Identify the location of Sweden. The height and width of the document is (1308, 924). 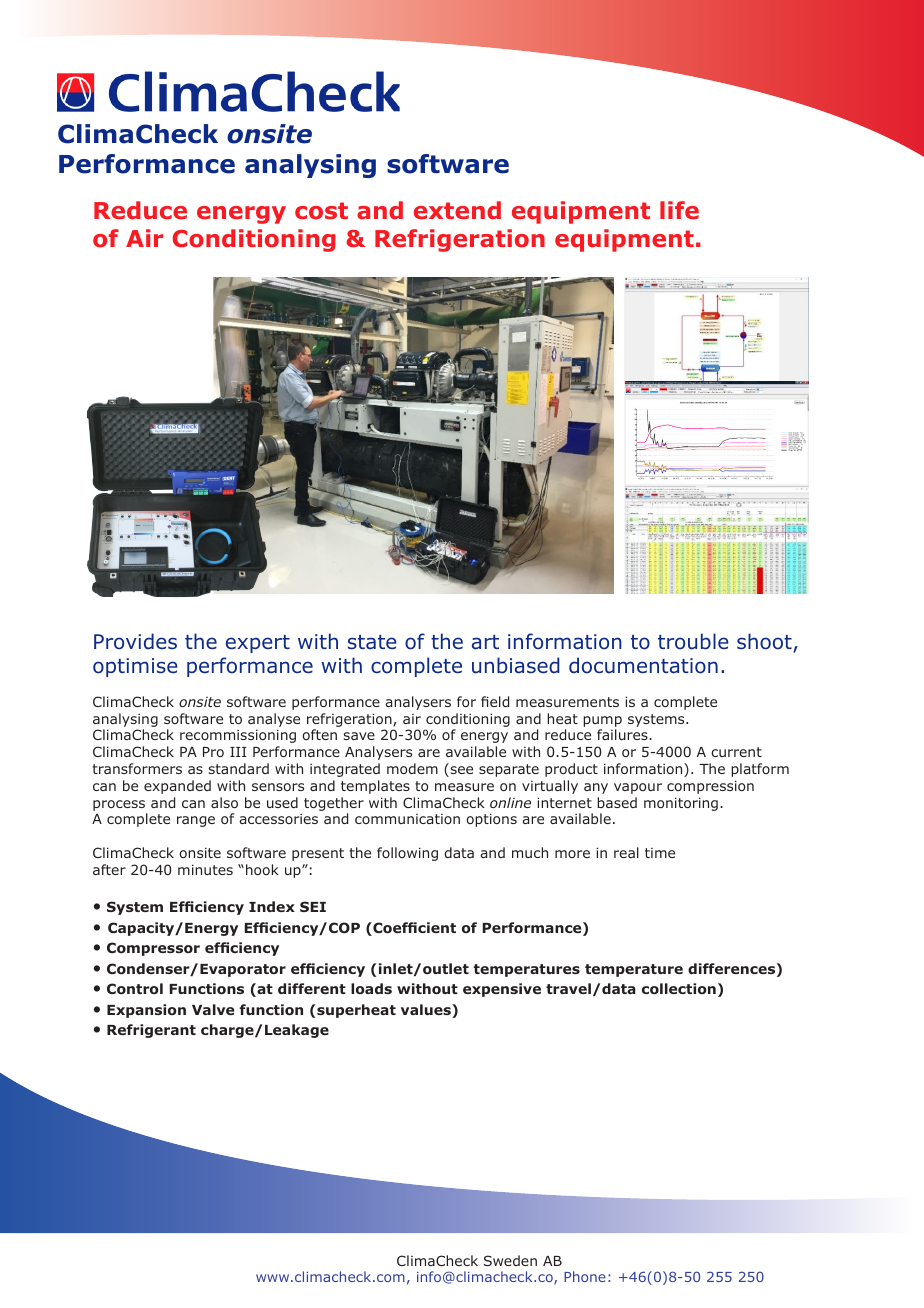
(510, 1260).
